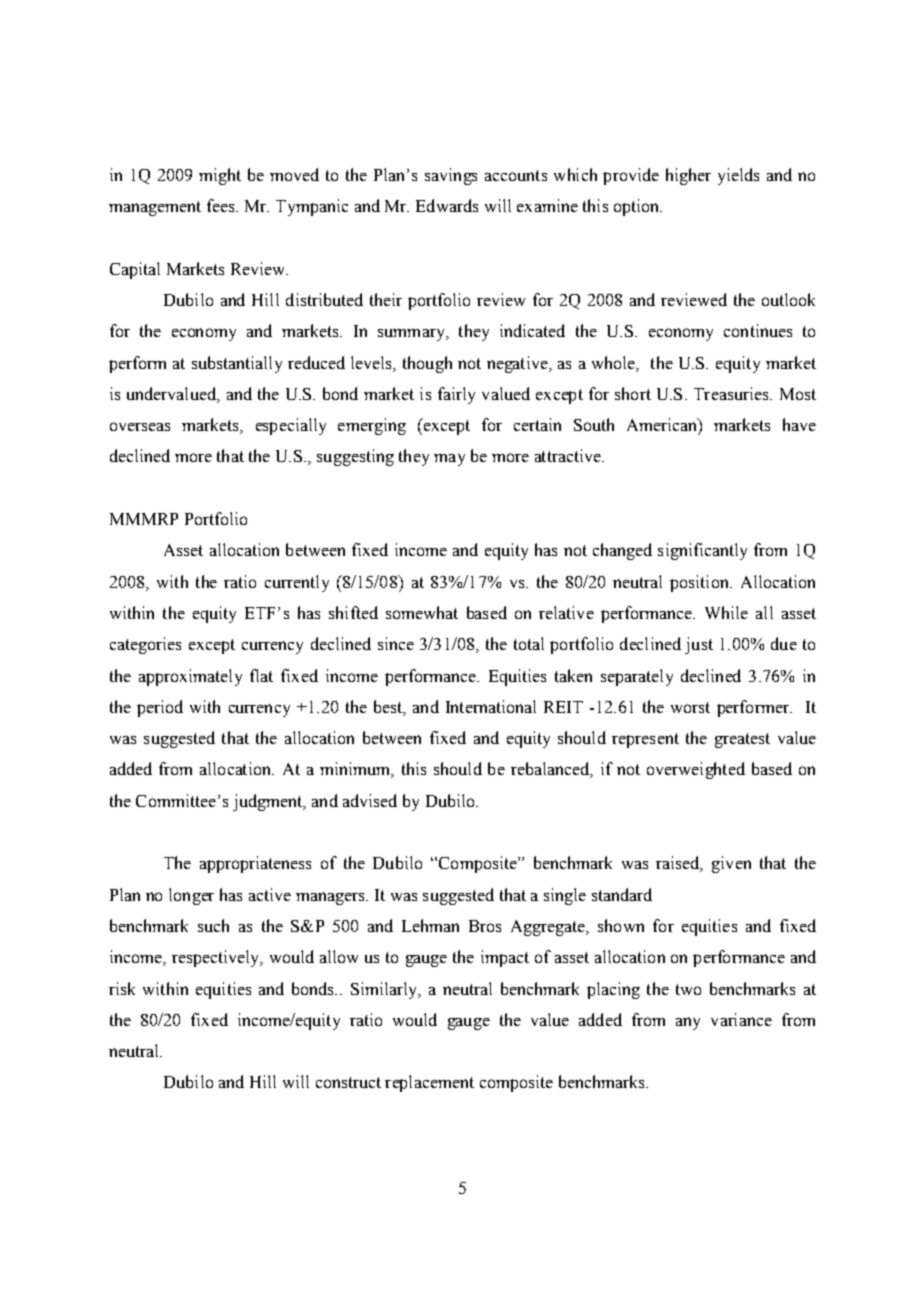 Image resolution: width=924 pixels, height=1308 pixels. I want to click on somewhat, so click(422, 612).
